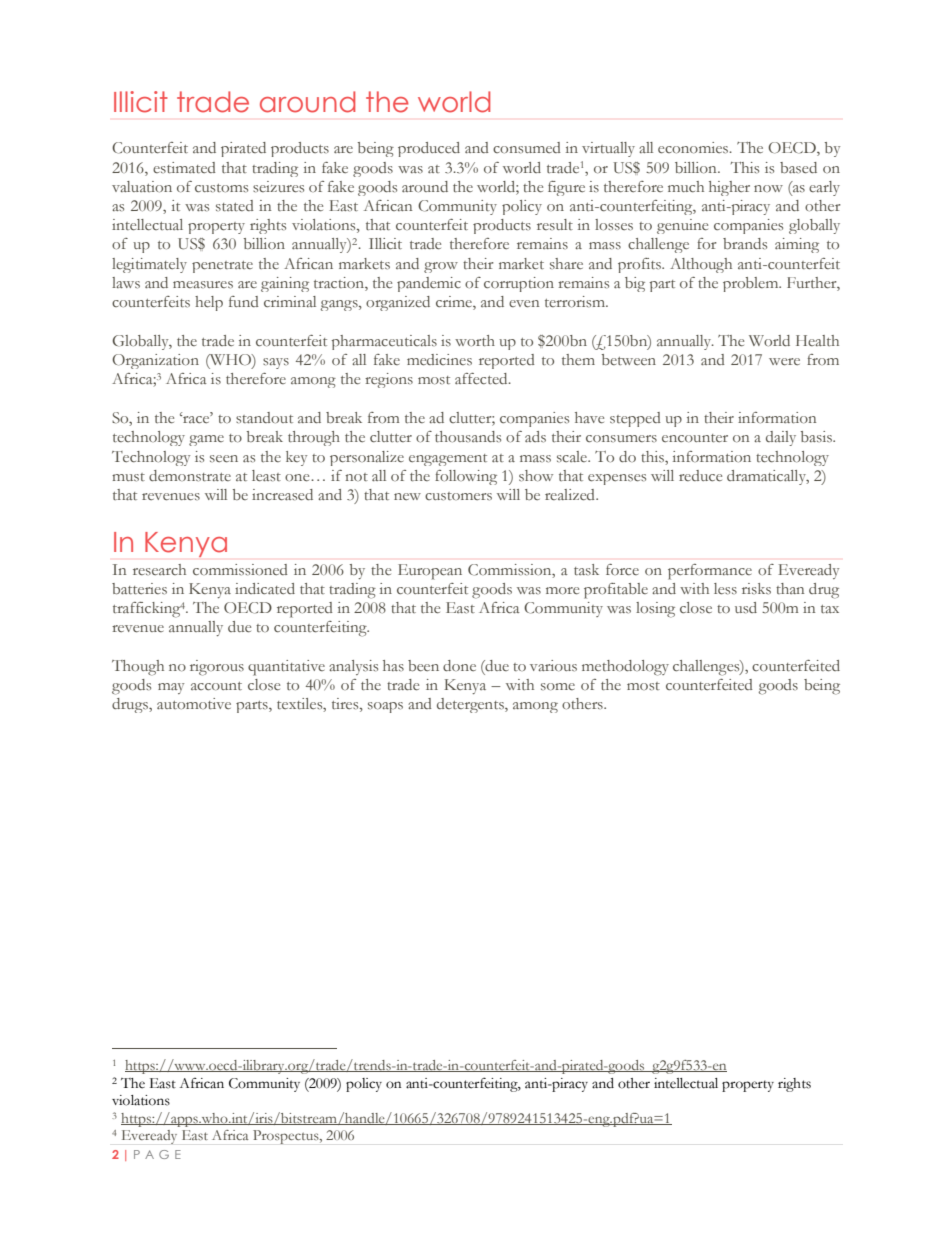 Image resolution: width=952 pixels, height=1233 pixels. I want to click on crime, so click(455, 303).
